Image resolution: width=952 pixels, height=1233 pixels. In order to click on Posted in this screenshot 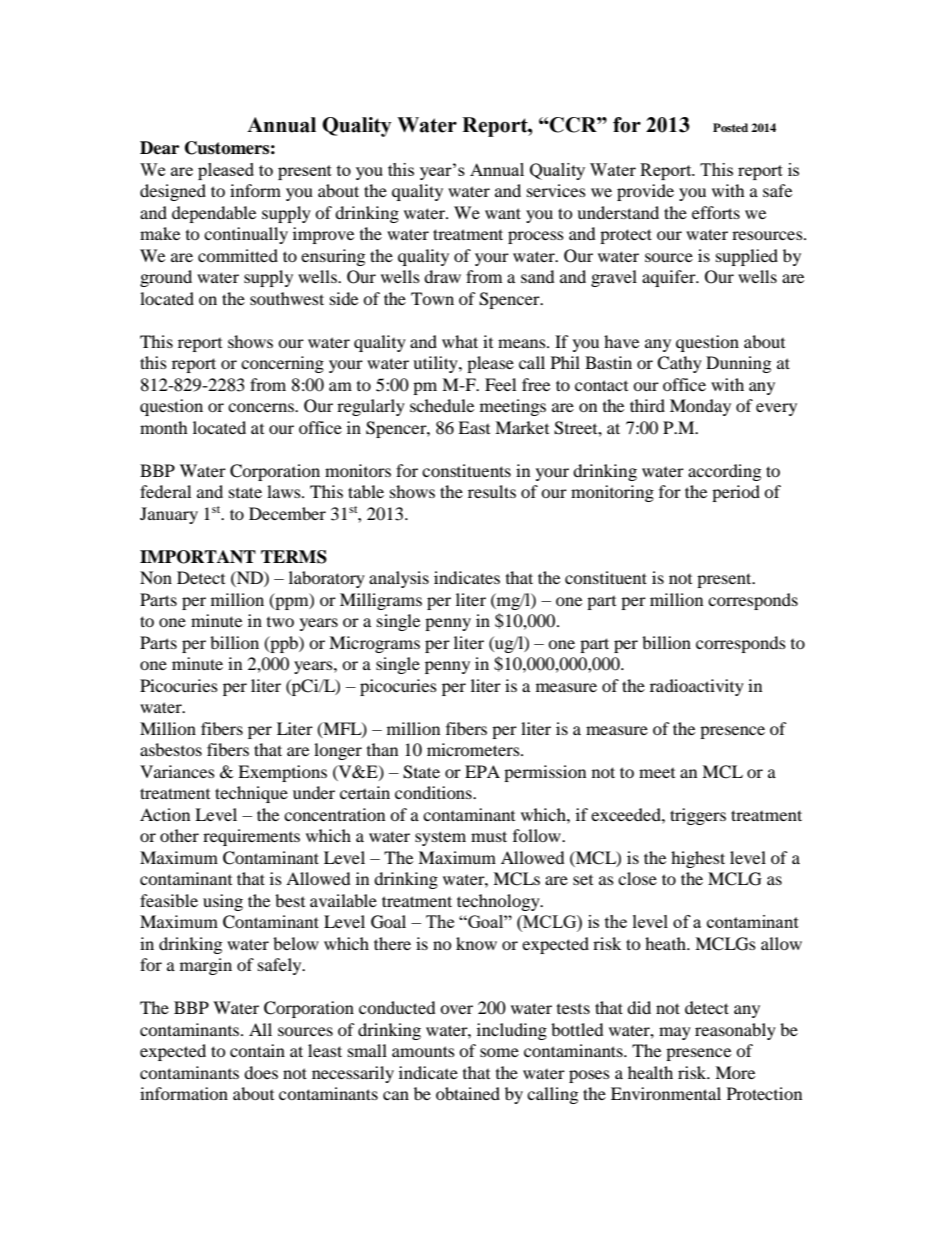, I will do `click(730, 127)`.
